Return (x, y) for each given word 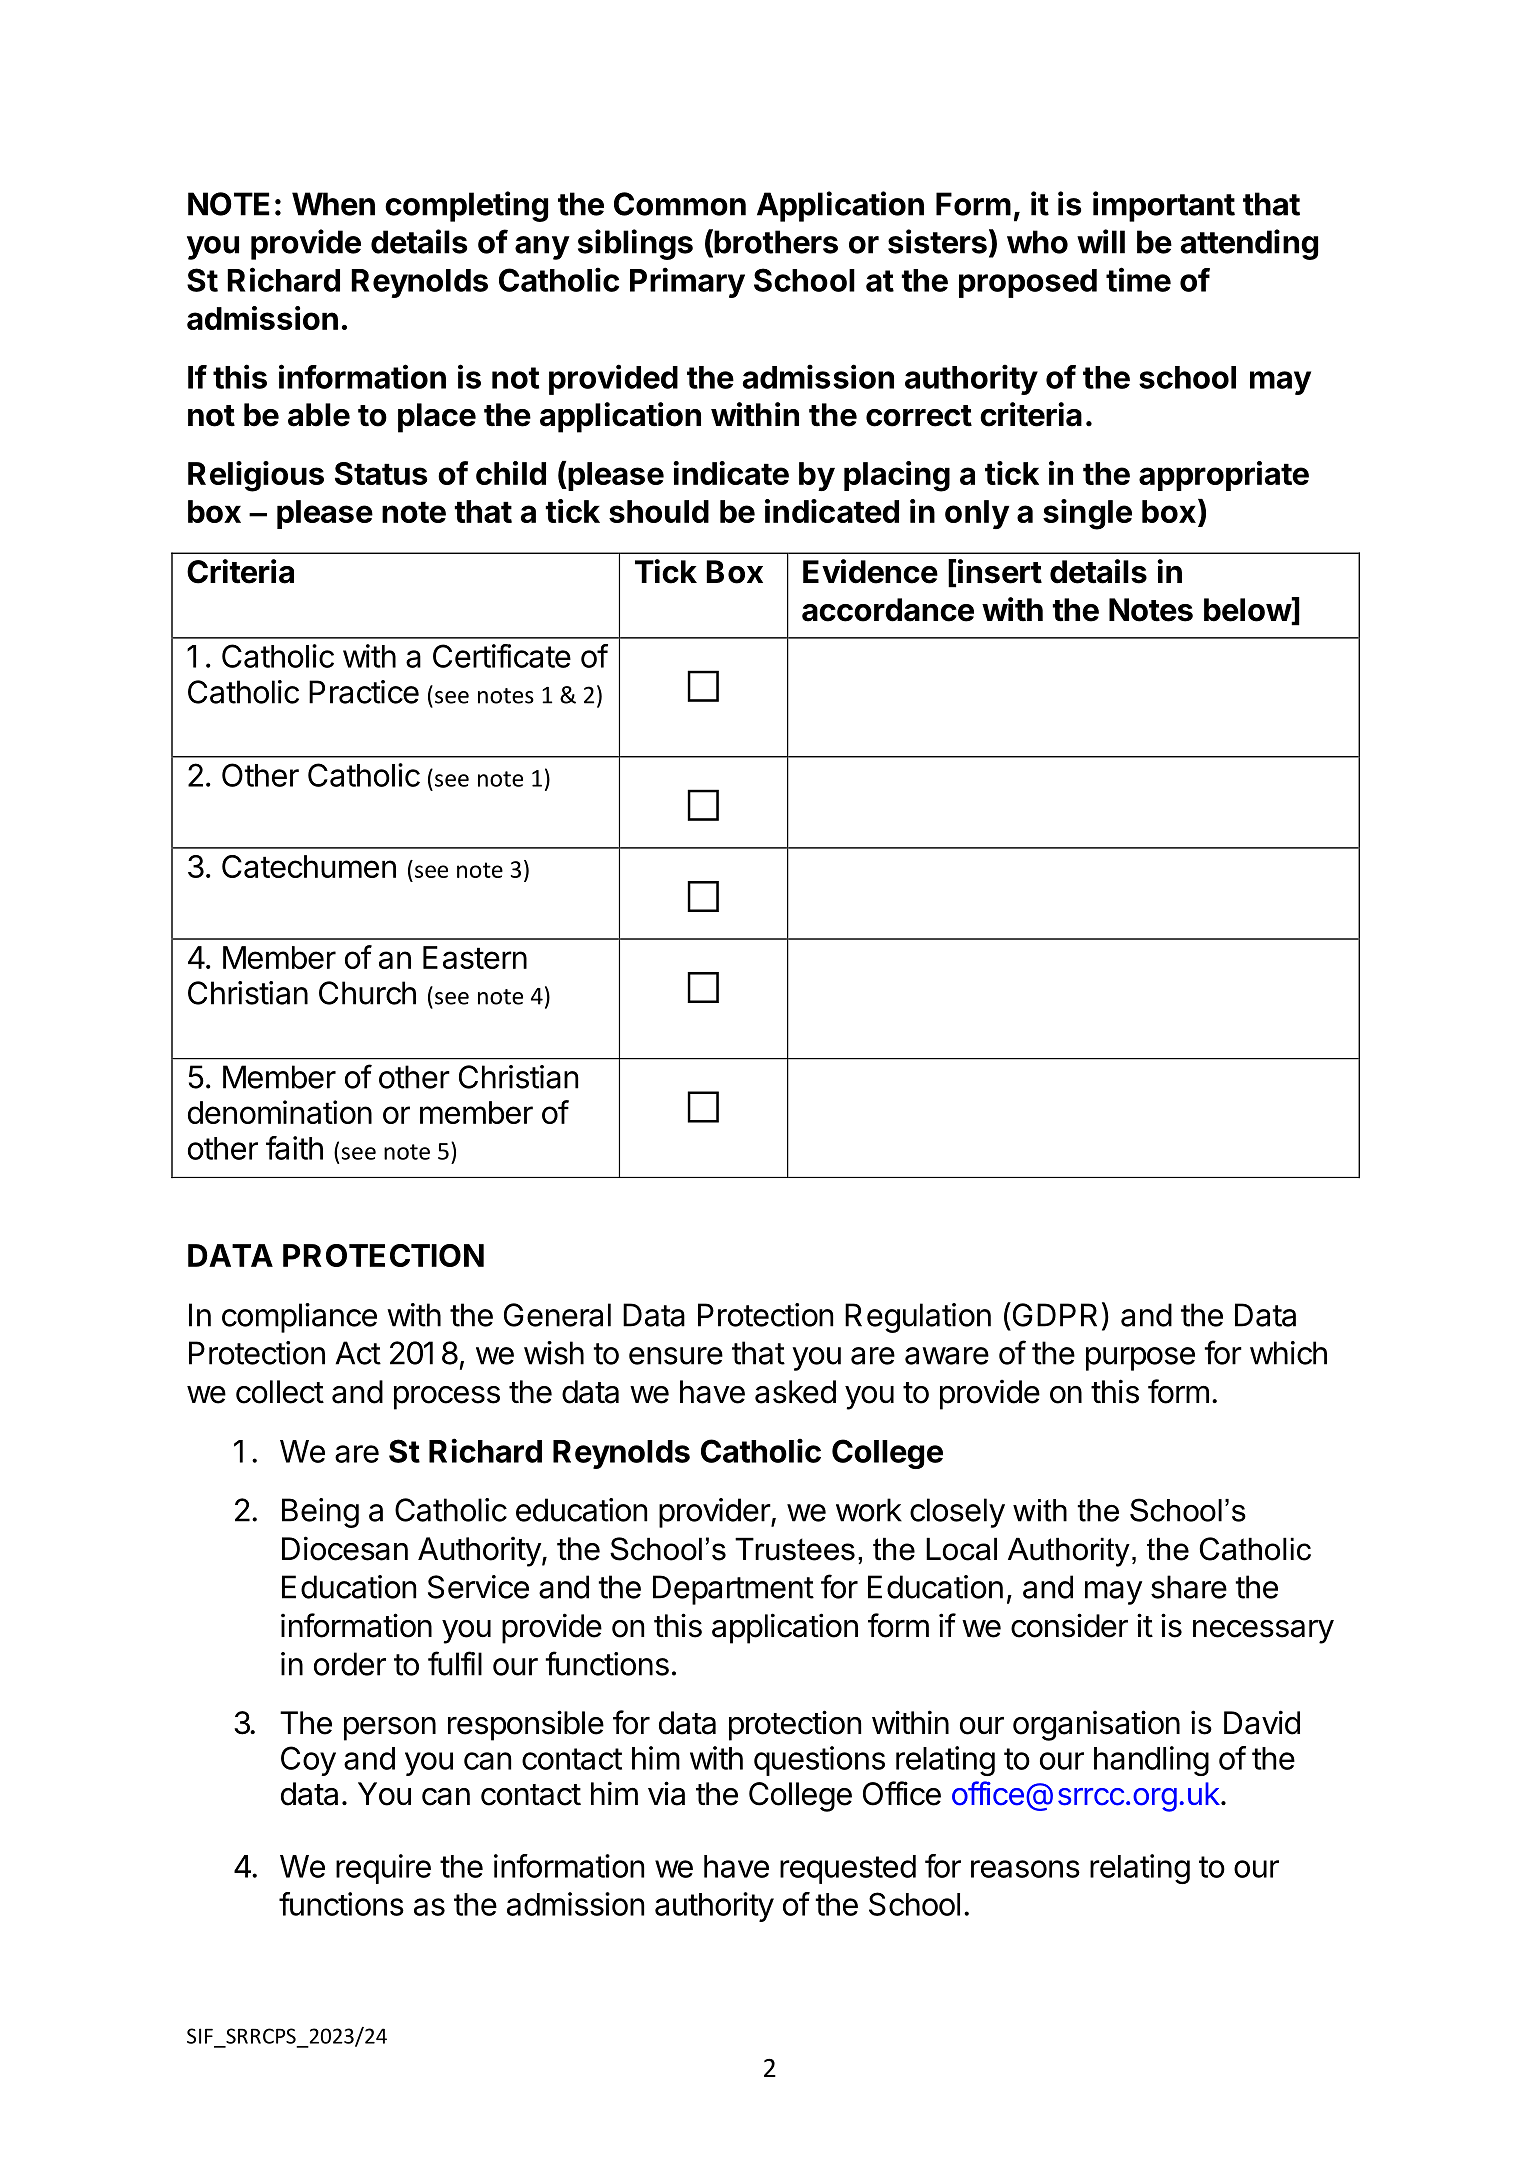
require (383, 1869)
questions (819, 1761)
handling (1151, 1761)
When (333, 204)
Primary (687, 282)
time (1138, 279)
